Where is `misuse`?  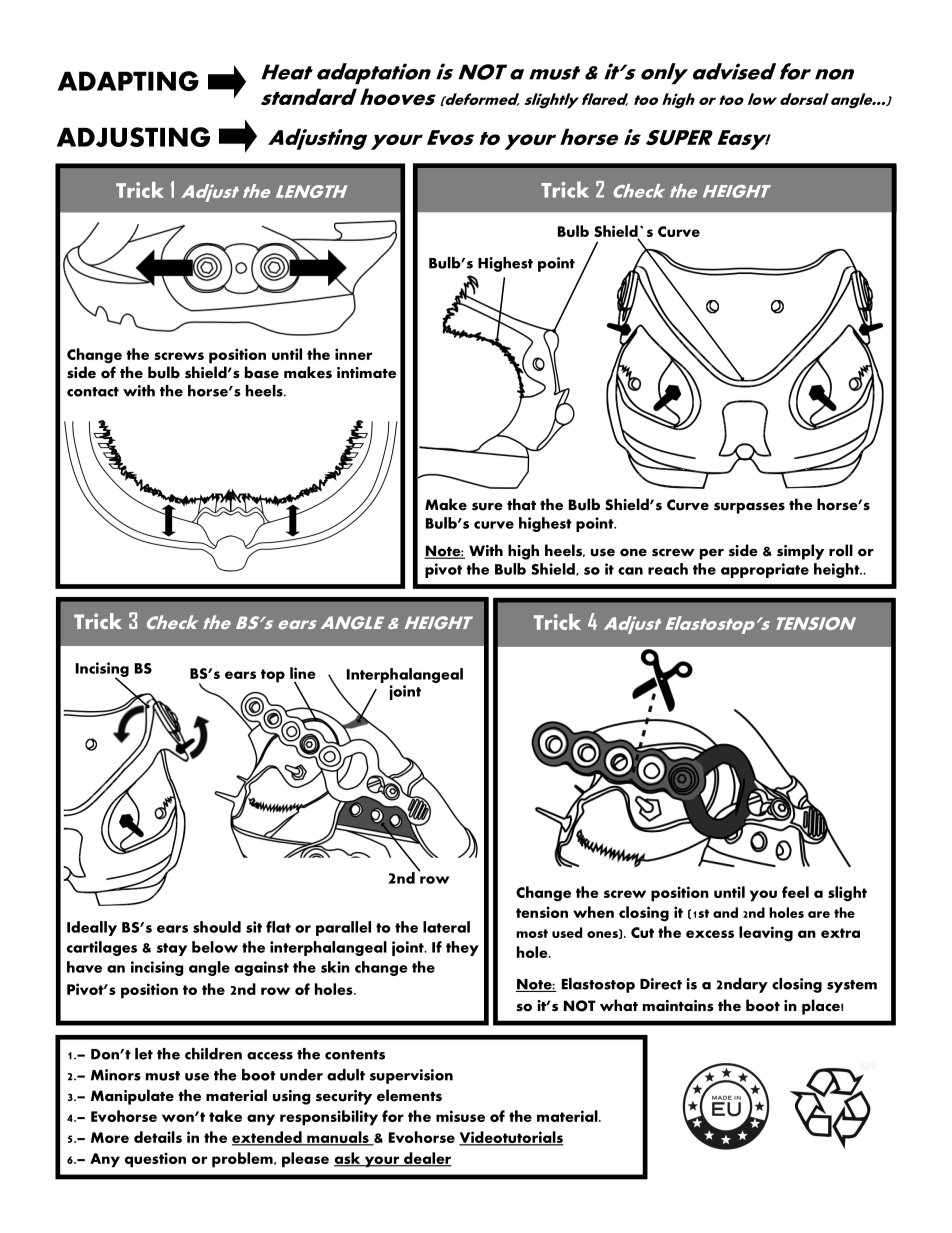
misuse is located at coordinates (460, 1116).
